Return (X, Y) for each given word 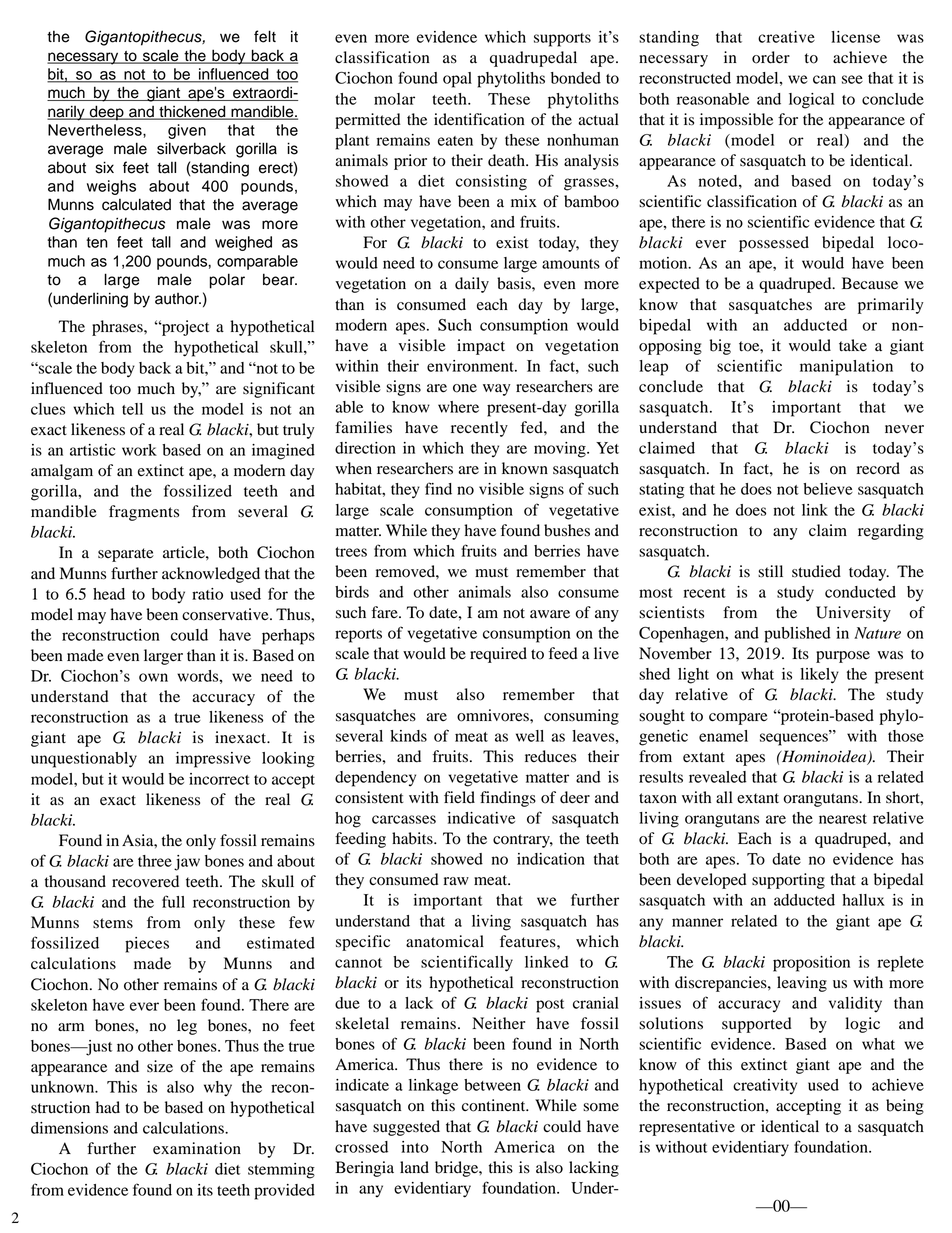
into (415, 1147)
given (187, 131)
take (853, 345)
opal (457, 80)
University (853, 614)
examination (197, 1148)
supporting (788, 881)
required (498, 655)
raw (456, 881)
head (109, 594)
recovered (145, 881)
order (771, 57)
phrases (118, 328)
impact (481, 347)
